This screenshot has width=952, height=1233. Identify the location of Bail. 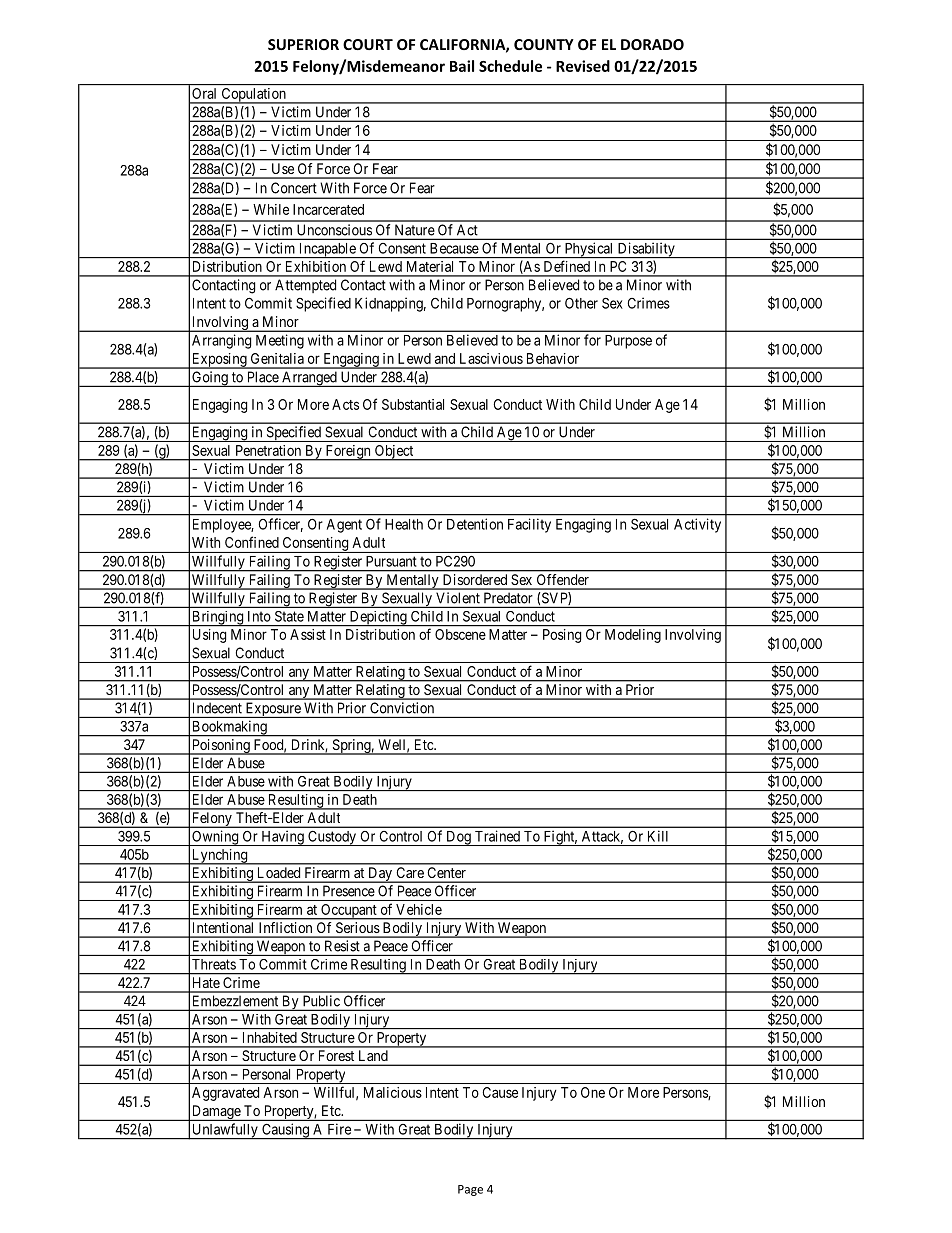
(462, 66).
